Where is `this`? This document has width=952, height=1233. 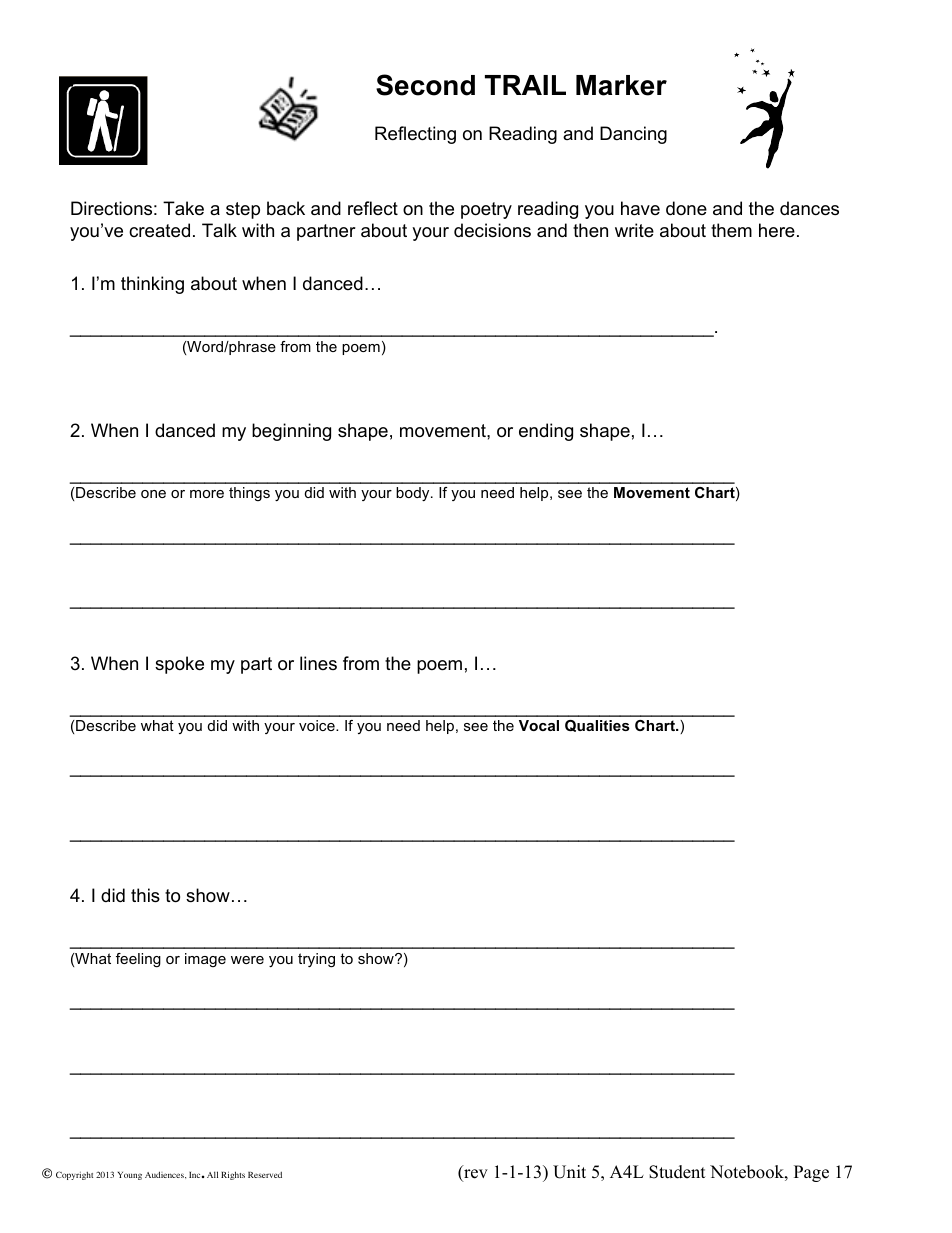
this is located at coordinates (145, 895).
